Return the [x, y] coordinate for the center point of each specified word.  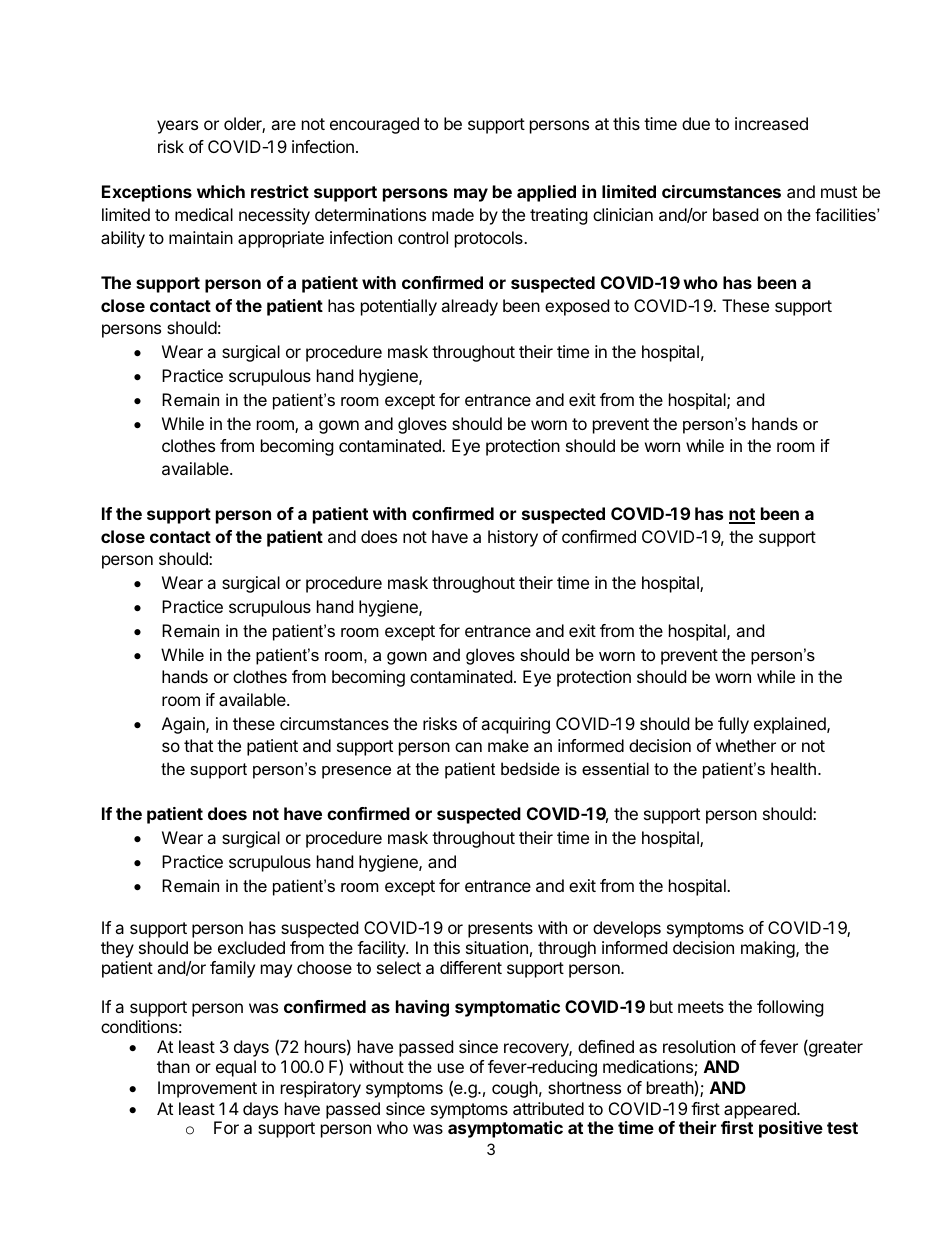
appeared [761, 1110]
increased [771, 123]
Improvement [207, 1089]
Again [184, 725]
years [177, 127]
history [513, 538]
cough [515, 1089]
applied [546, 193]
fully [733, 725]
